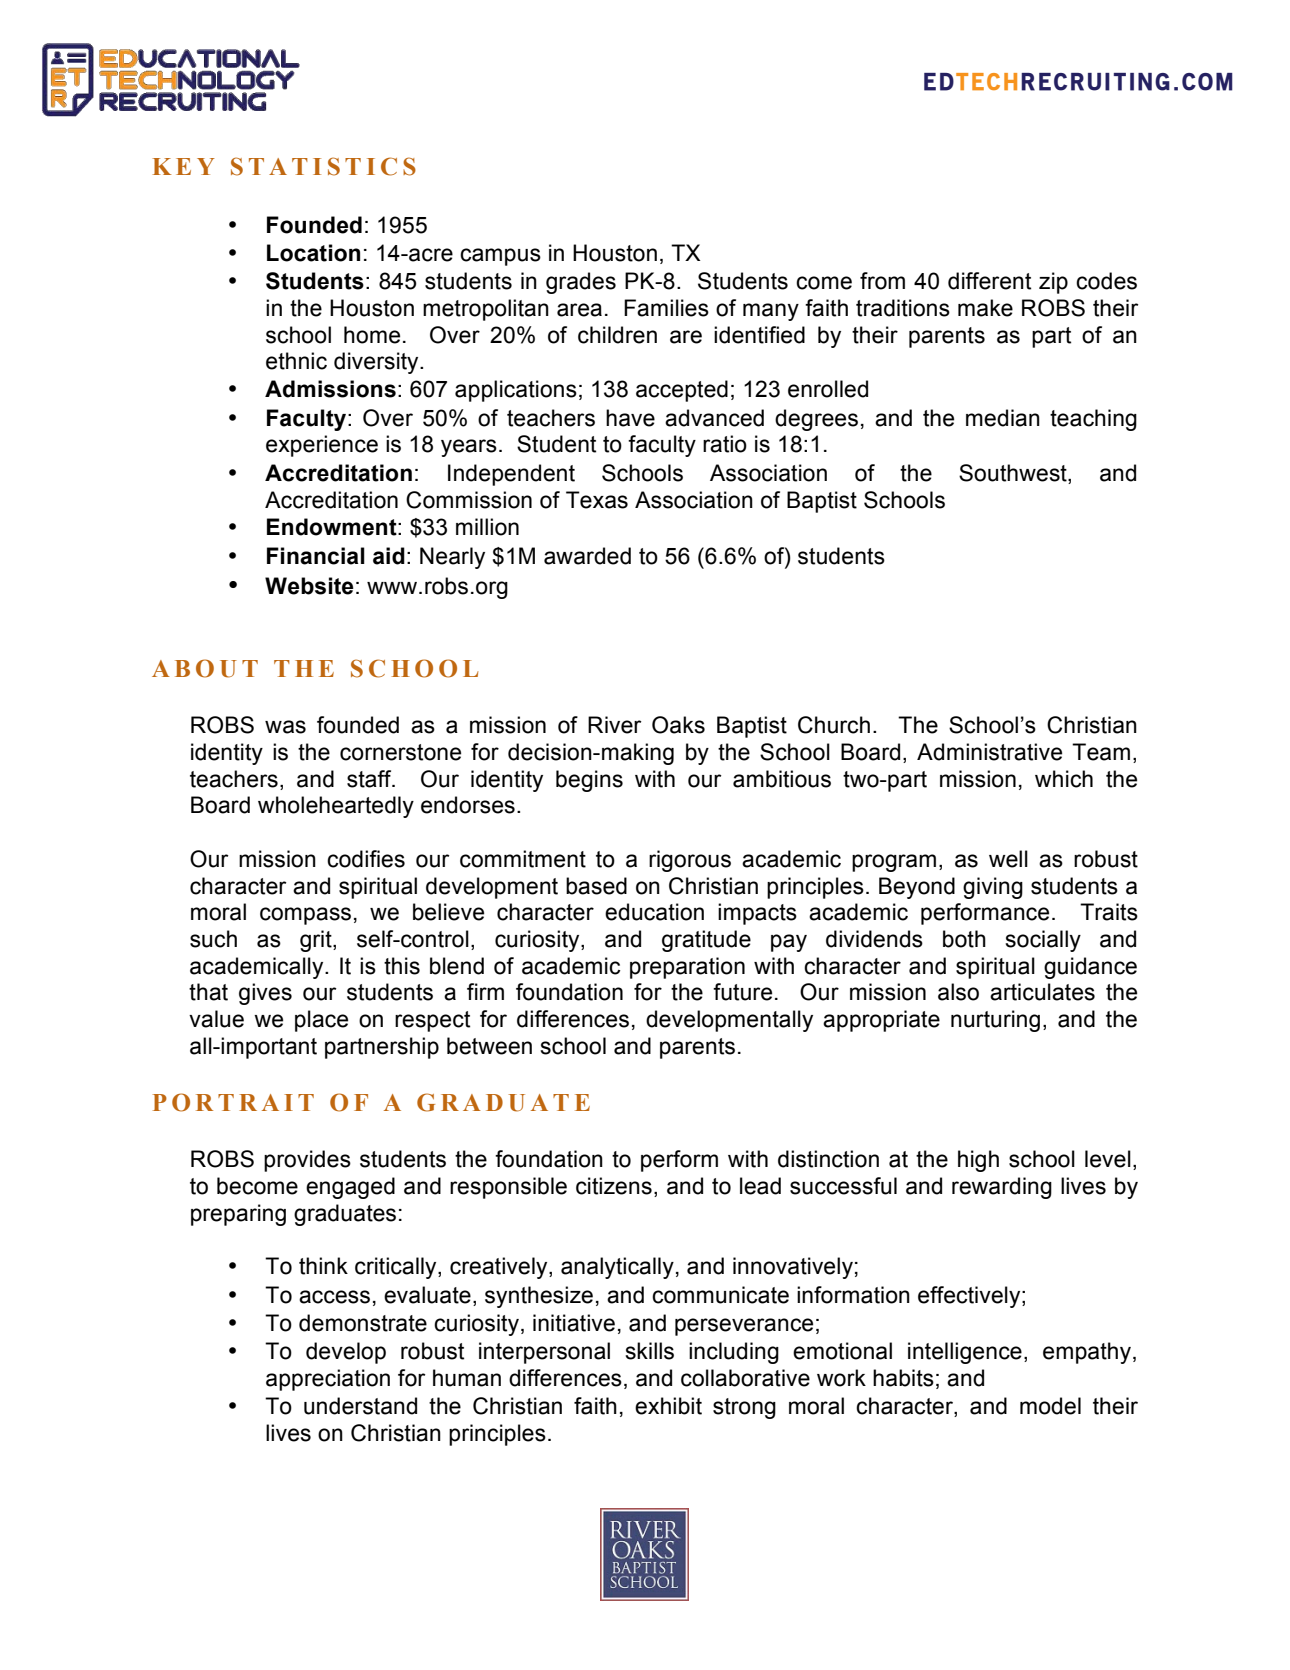 The width and height of the screenshot is (1290, 1670). Describe the element at coordinates (589, 781) in the screenshot. I see `begins` at that location.
